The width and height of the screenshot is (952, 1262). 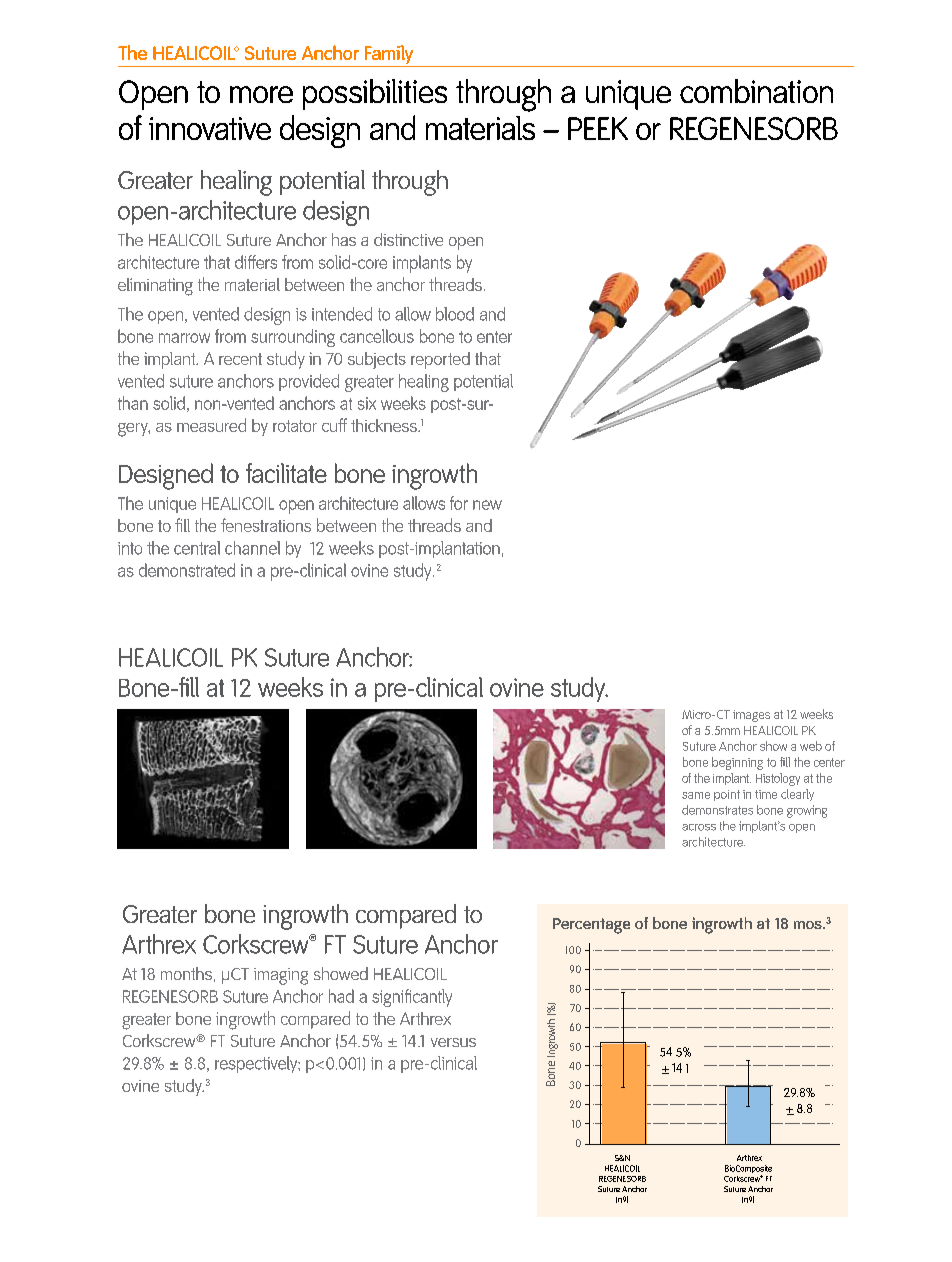 What do you see at coordinates (453, 1042) in the screenshot?
I see `versus` at bounding box center [453, 1042].
